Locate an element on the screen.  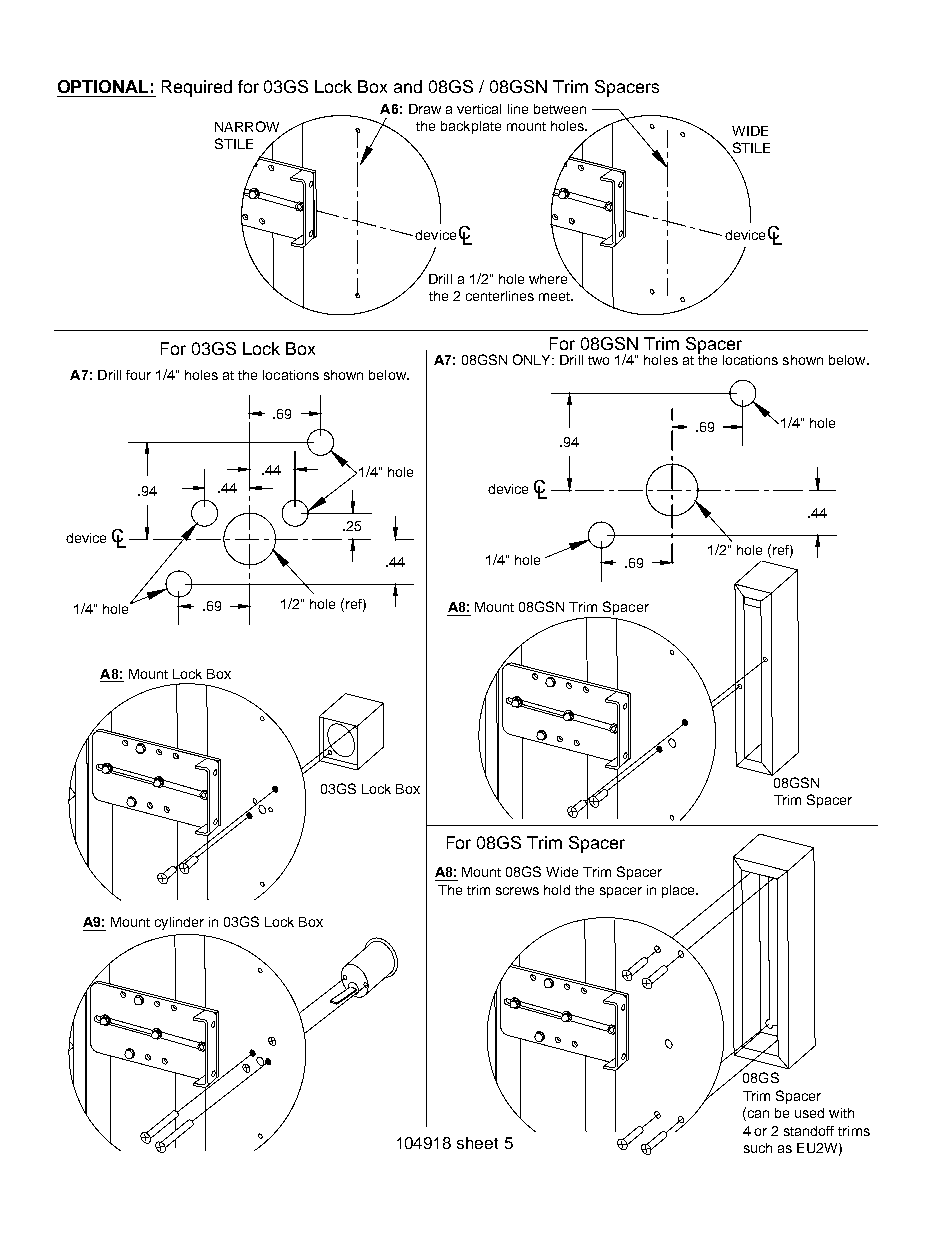
such is located at coordinates (758, 1148).
